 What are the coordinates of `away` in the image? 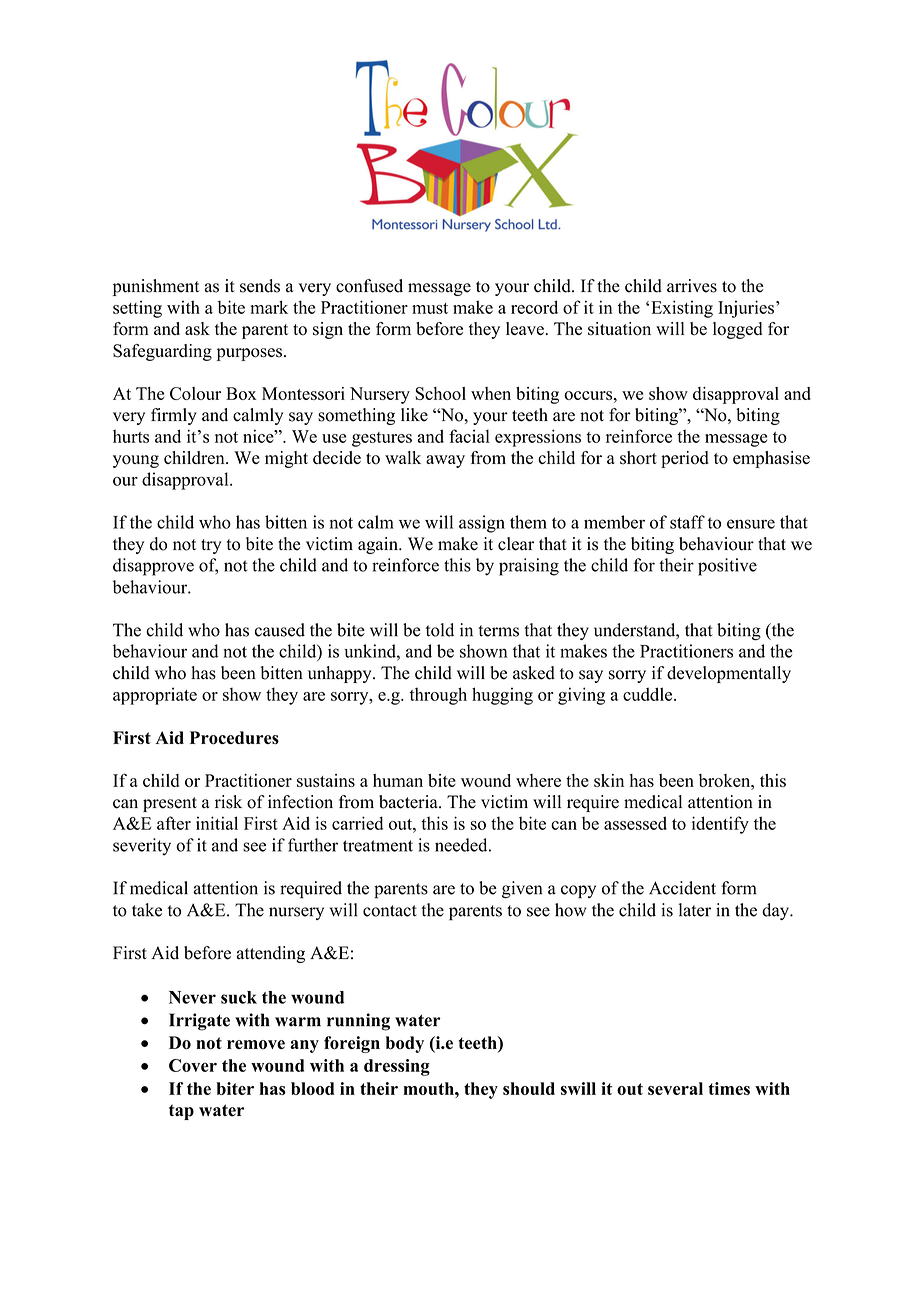 It's located at (445, 461).
